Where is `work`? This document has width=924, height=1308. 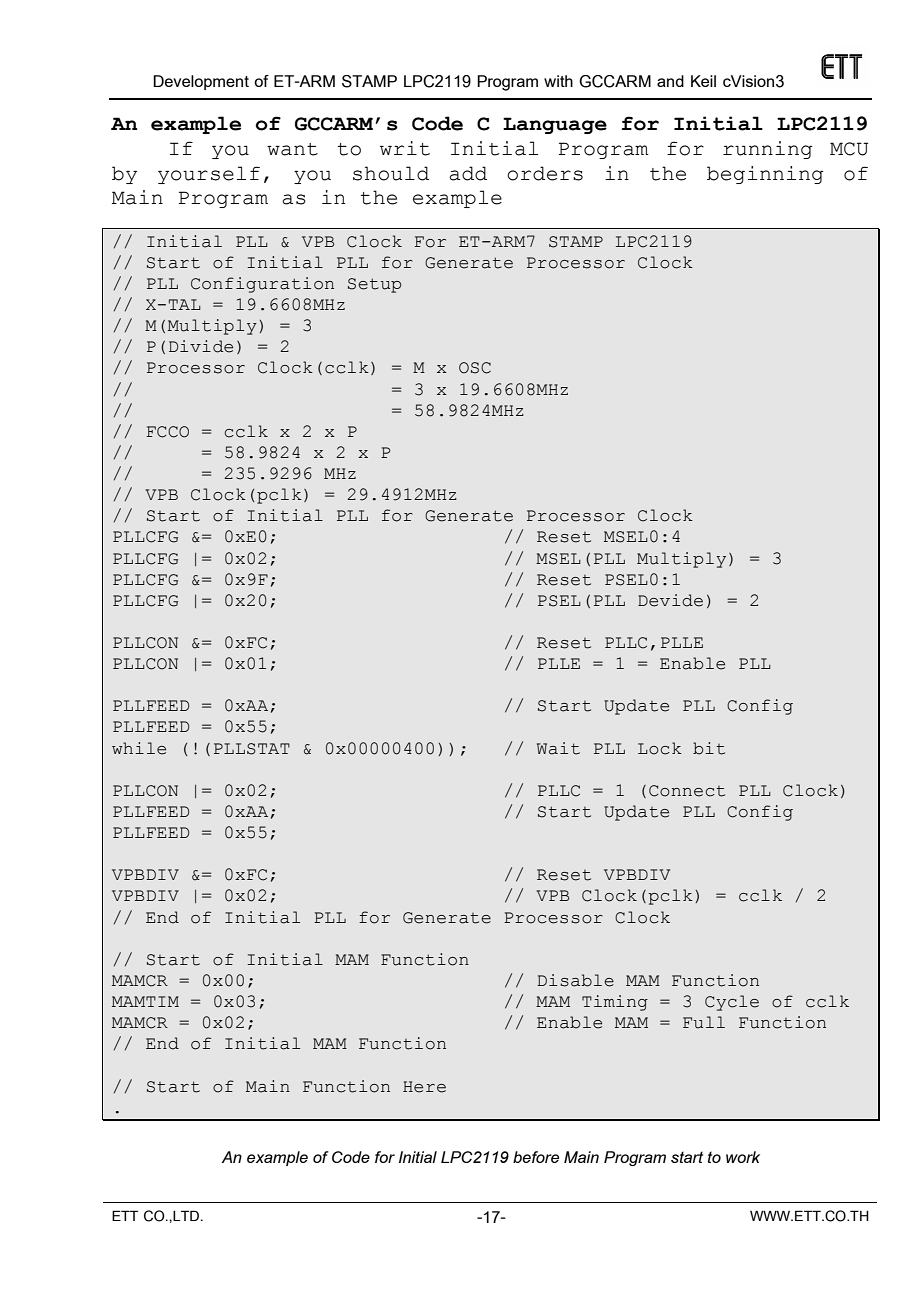 work is located at coordinates (743, 1157).
